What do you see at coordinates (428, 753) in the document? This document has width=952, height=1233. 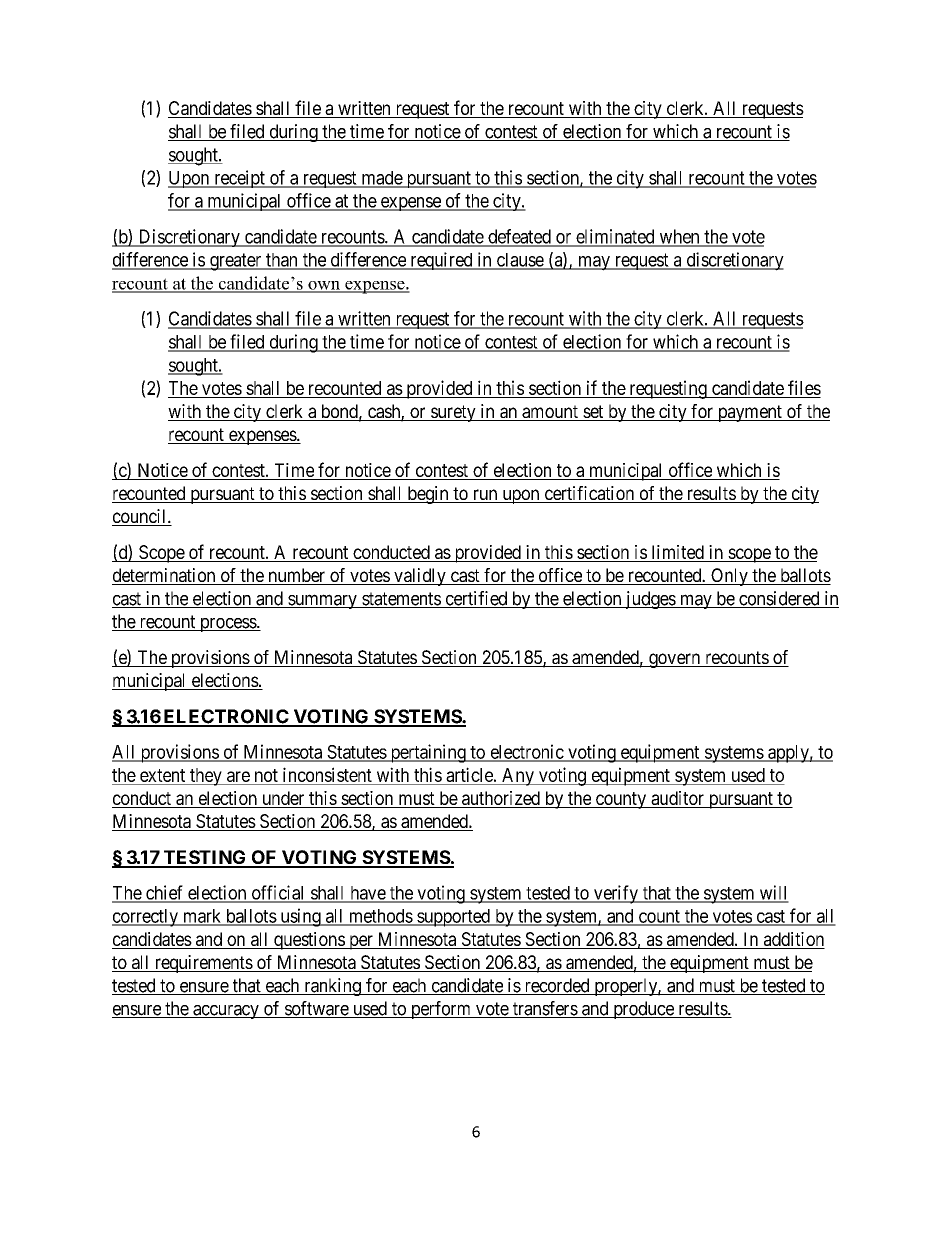 I see `pertaining` at bounding box center [428, 753].
